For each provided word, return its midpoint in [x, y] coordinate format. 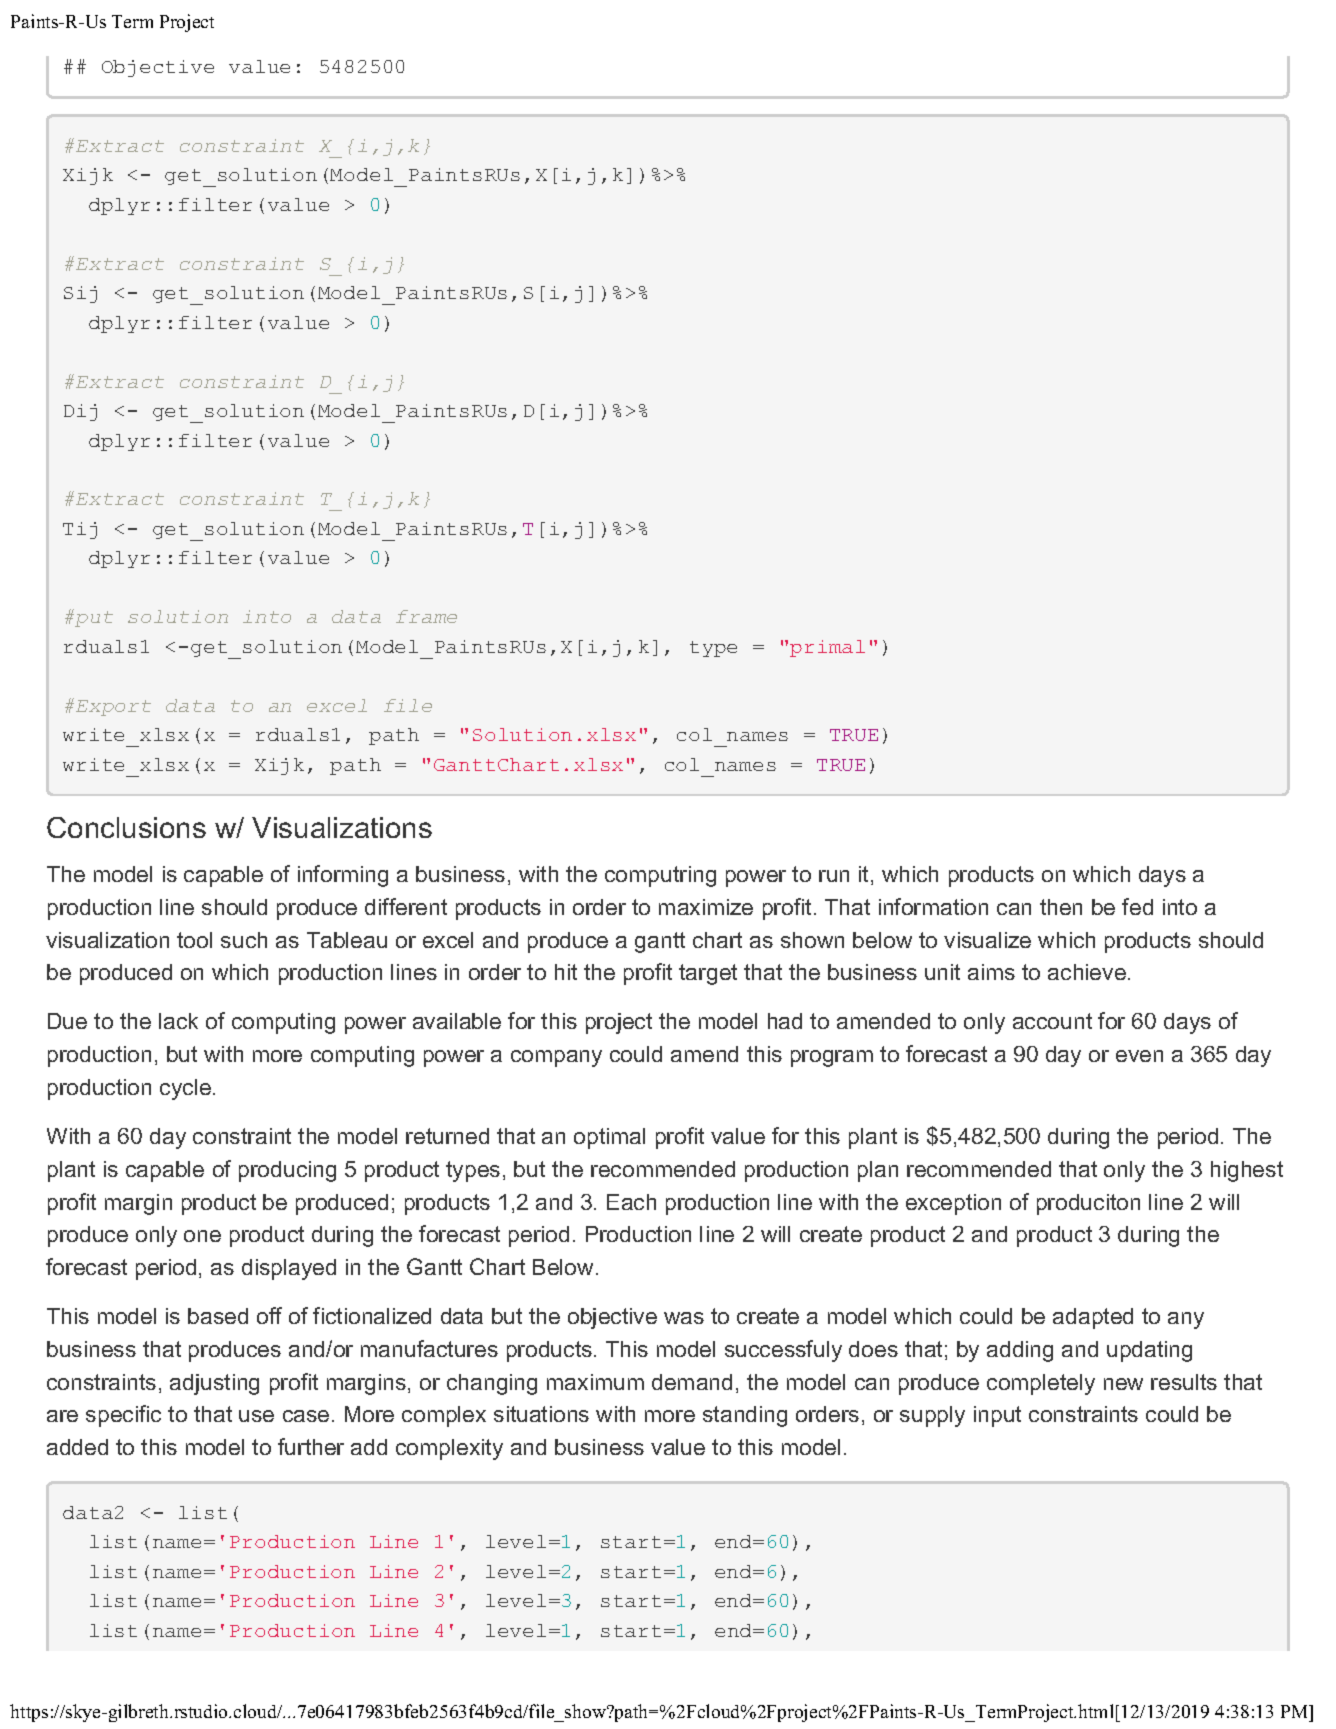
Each [631, 1202]
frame [426, 616]
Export [113, 708]
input [997, 1416]
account [1052, 1021]
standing [745, 1416]
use [256, 1416]
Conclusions [126, 827]
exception [953, 1204]
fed [1137, 906]
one [202, 1236]
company [556, 1058]
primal [827, 648]
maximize [706, 907]
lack [178, 1021]
